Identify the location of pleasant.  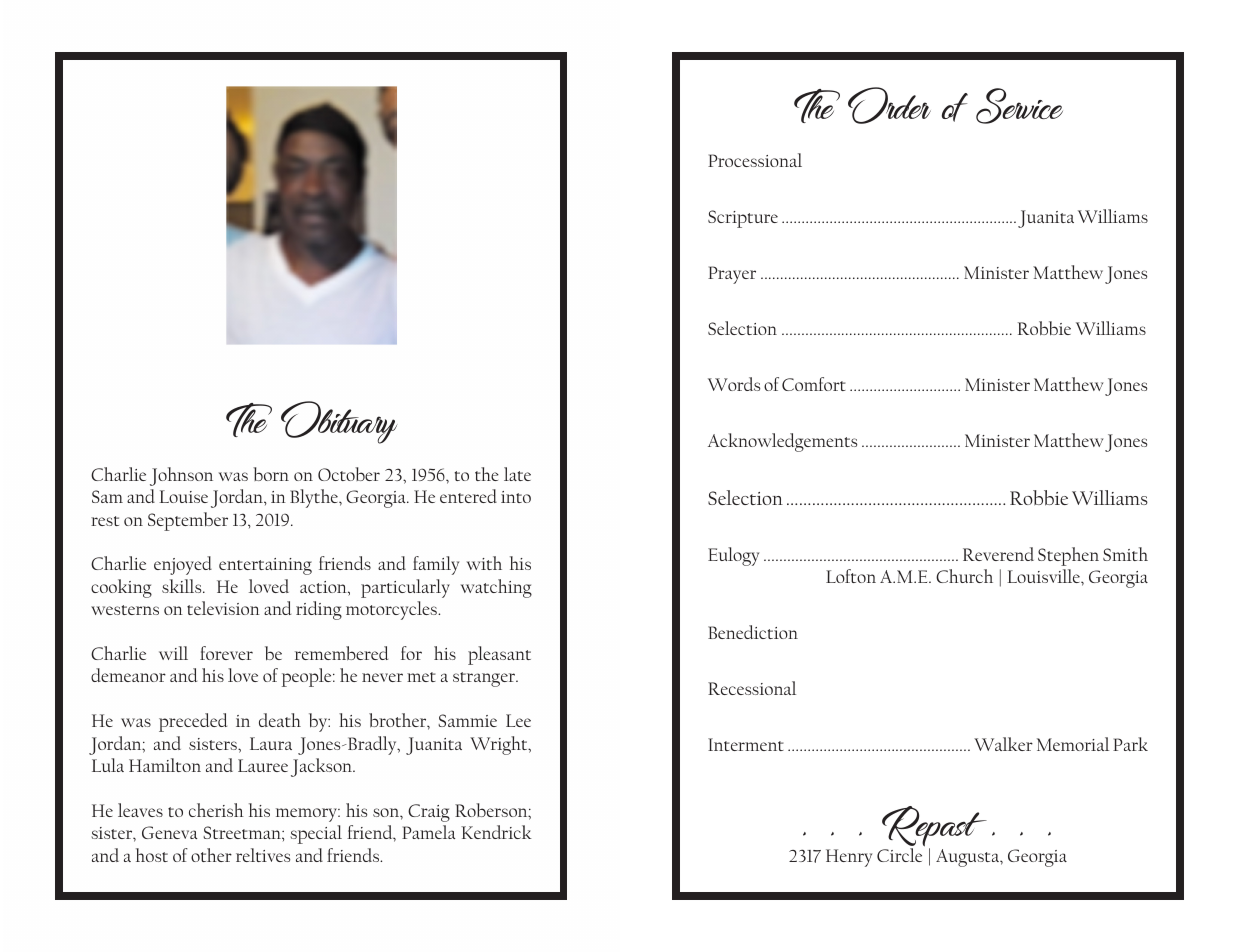
(499, 655).
